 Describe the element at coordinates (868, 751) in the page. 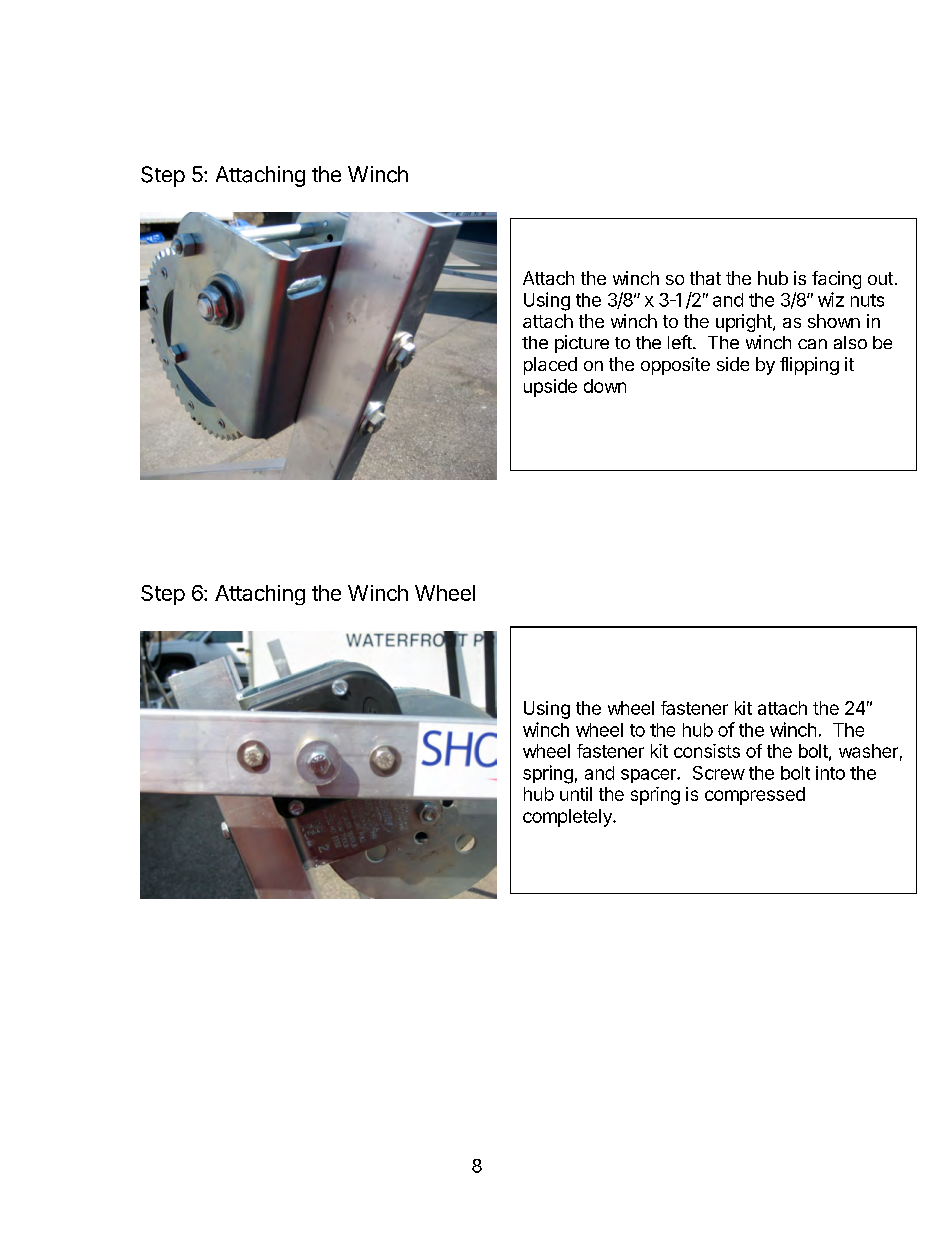

I see `washer` at that location.
